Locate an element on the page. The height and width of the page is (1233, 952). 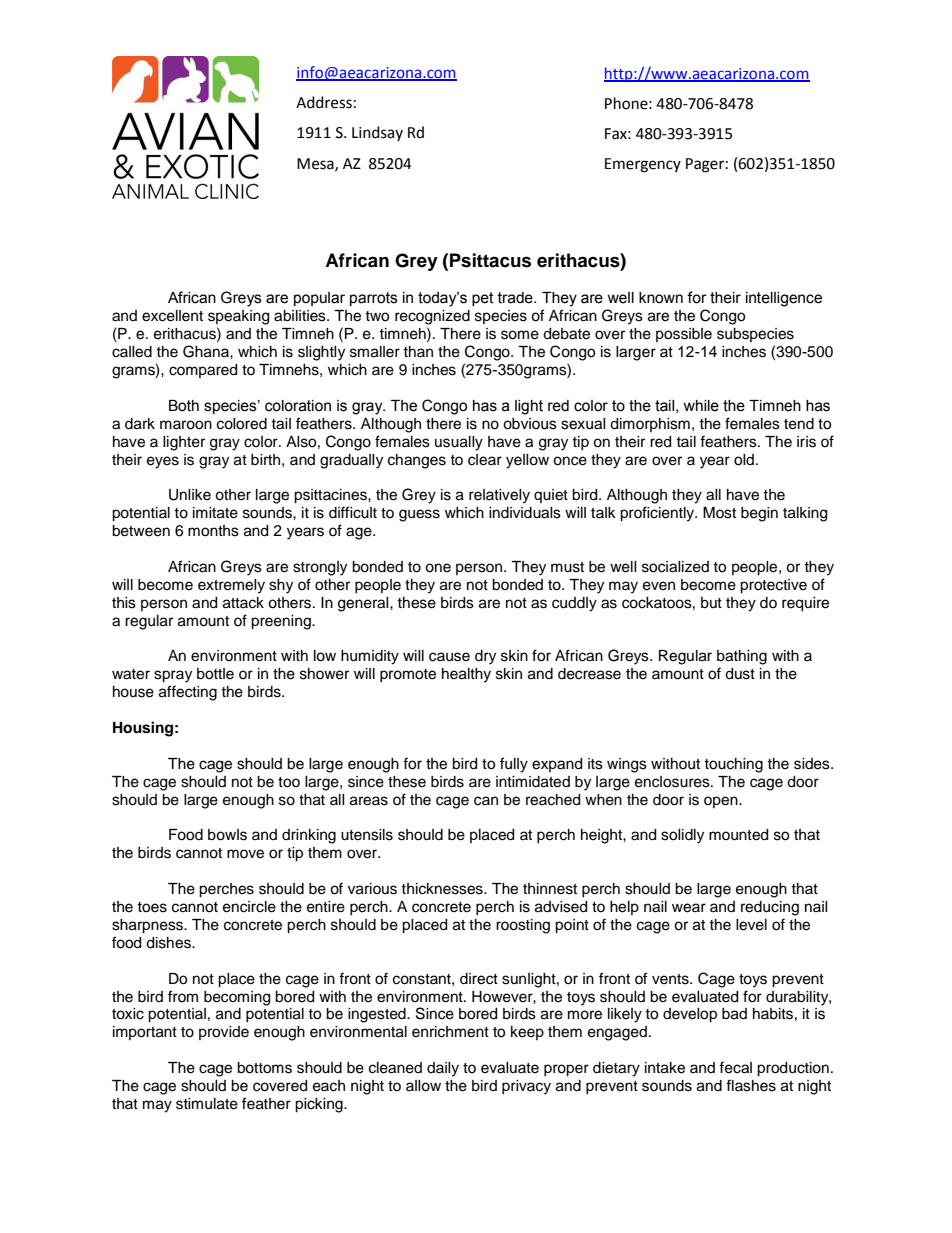
extremely is located at coordinates (231, 586).
